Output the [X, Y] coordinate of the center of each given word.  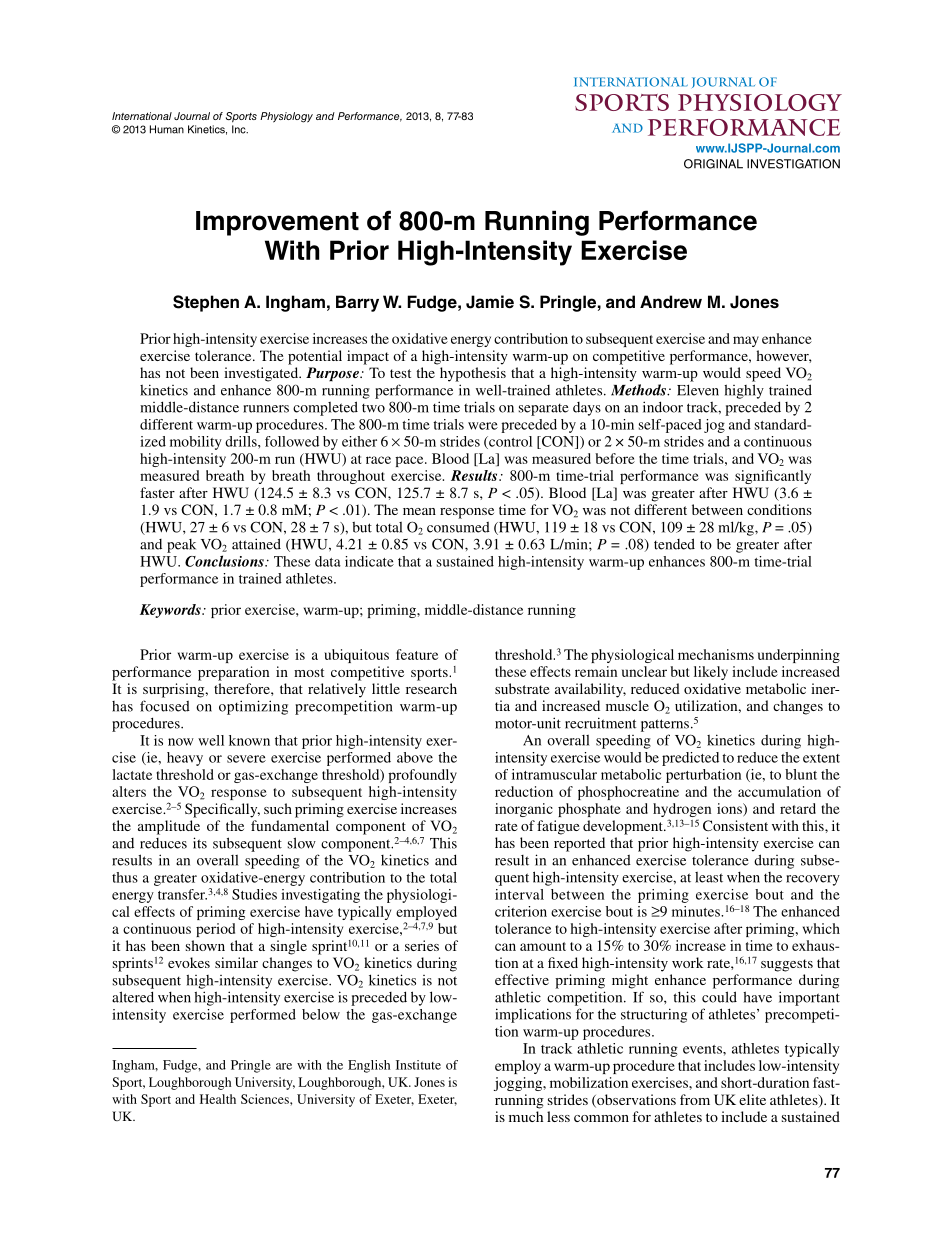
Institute [418, 1065]
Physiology [286, 117]
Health [218, 1099]
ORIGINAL [713, 164]
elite [752, 1099]
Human [167, 129]
